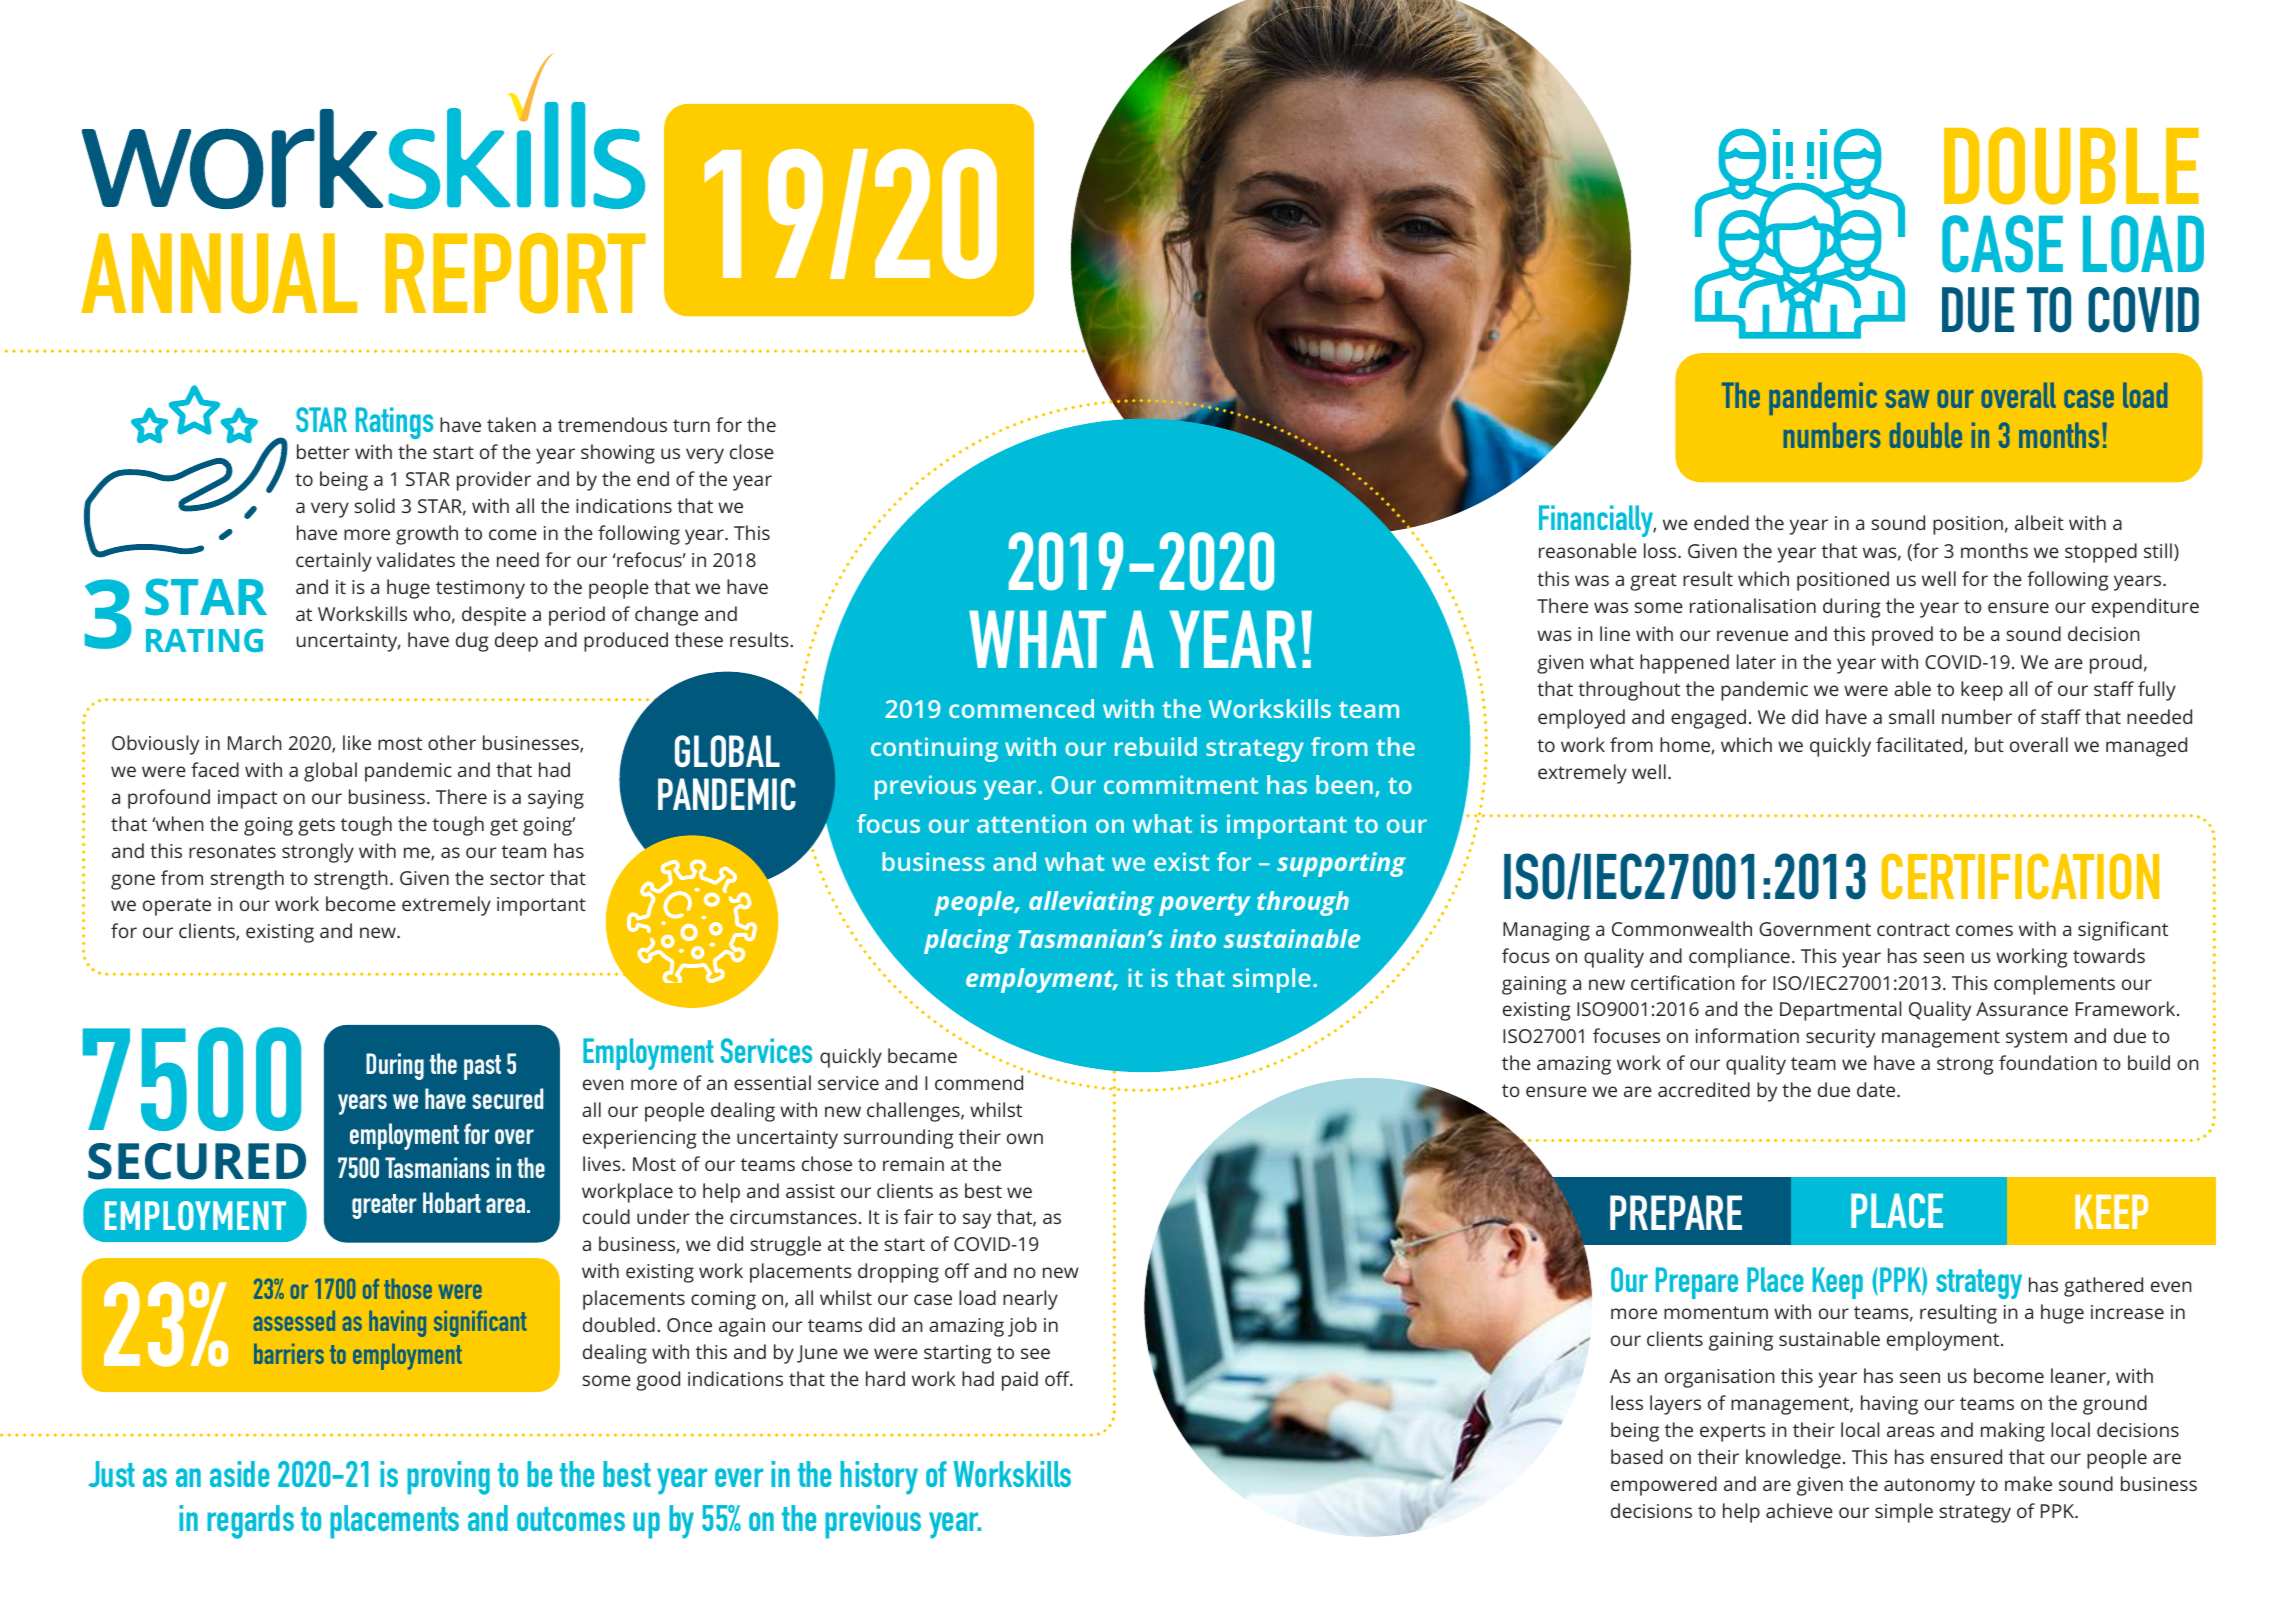 The width and height of the screenshot is (2287, 1617). I want to click on sector, so click(517, 878).
